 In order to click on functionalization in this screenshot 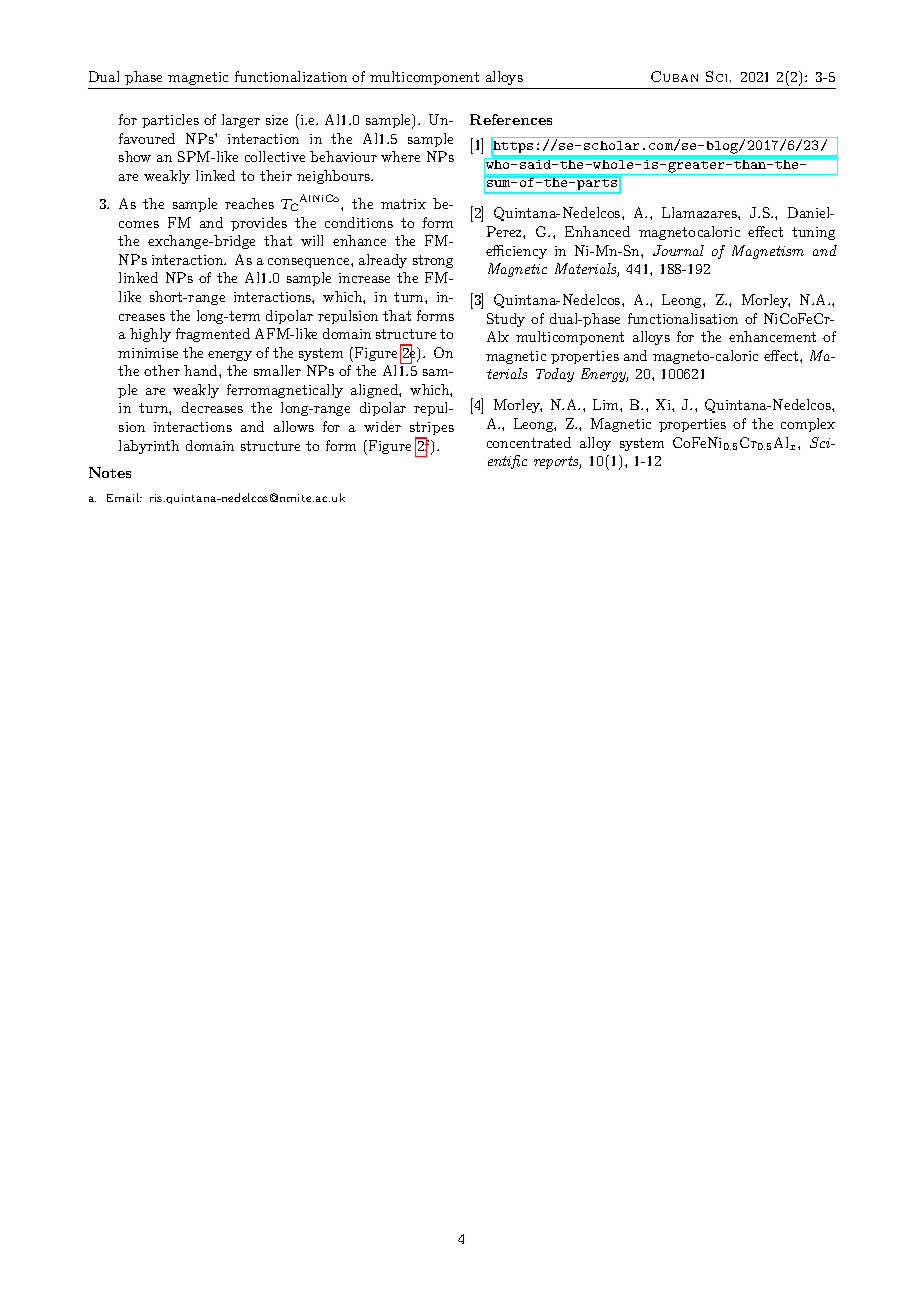, I will do `click(291, 76)`.
